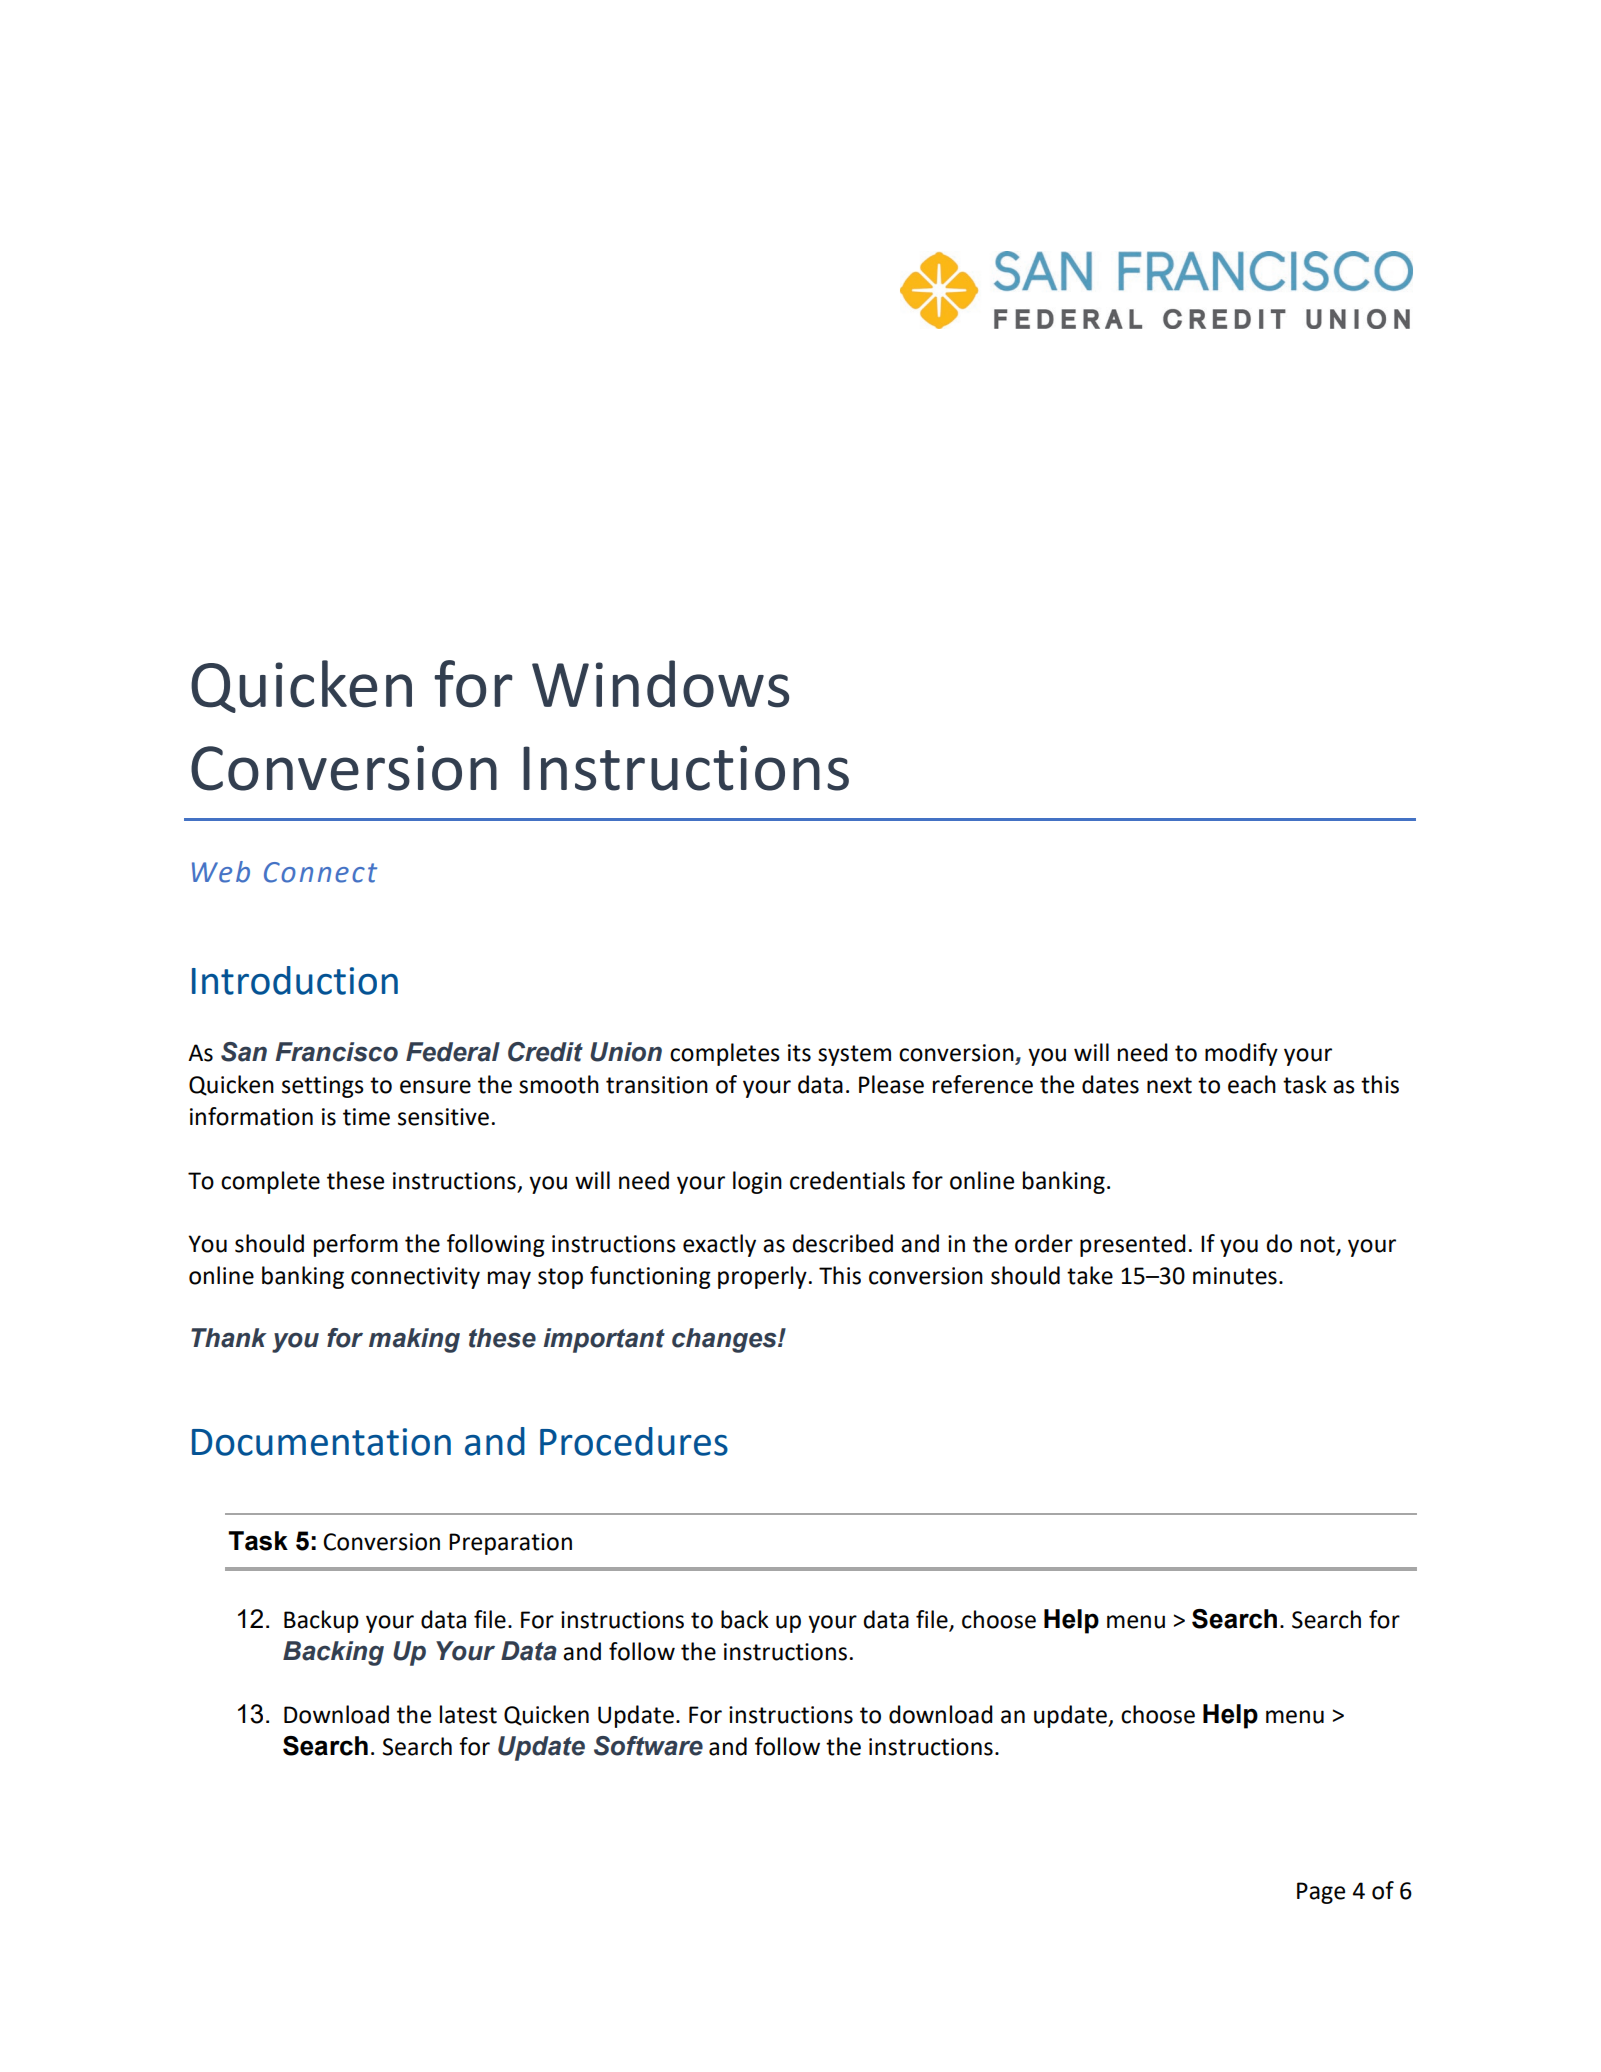 The height and width of the screenshot is (2072, 1601). Describe the element at coordinates (660, 684) in the screenshot. I see `Windows` at that location.
